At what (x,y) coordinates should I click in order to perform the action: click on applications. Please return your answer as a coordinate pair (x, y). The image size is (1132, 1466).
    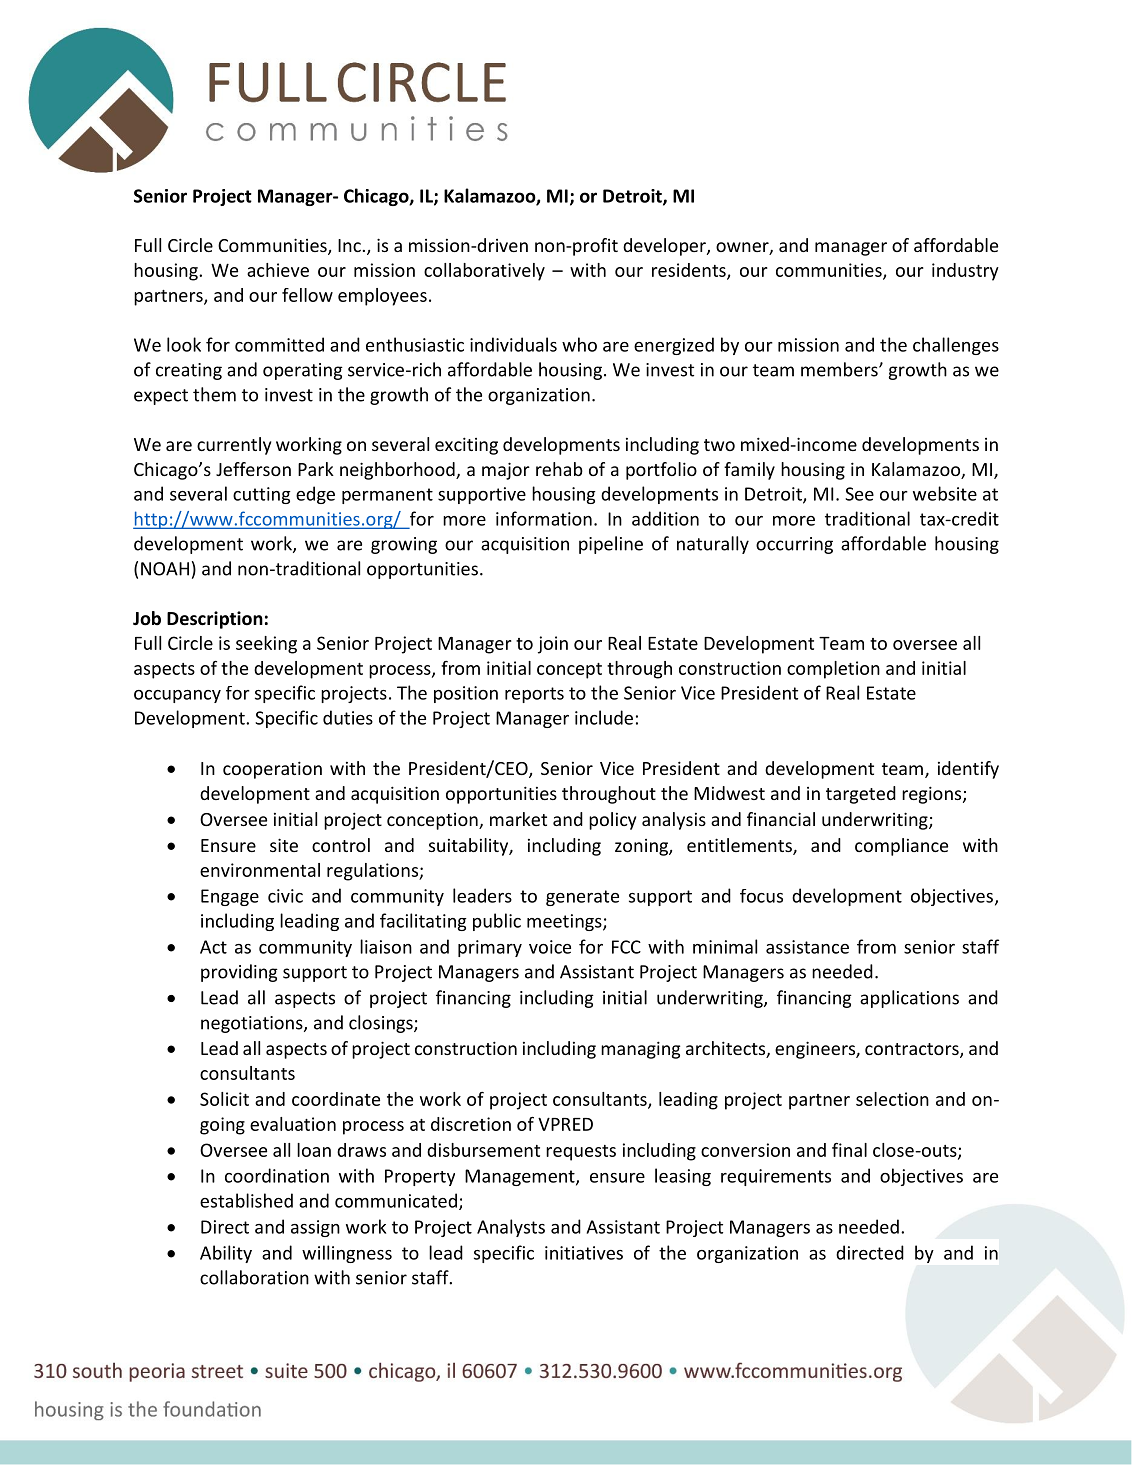
    Looking at the image, I should click on (909, 999).
